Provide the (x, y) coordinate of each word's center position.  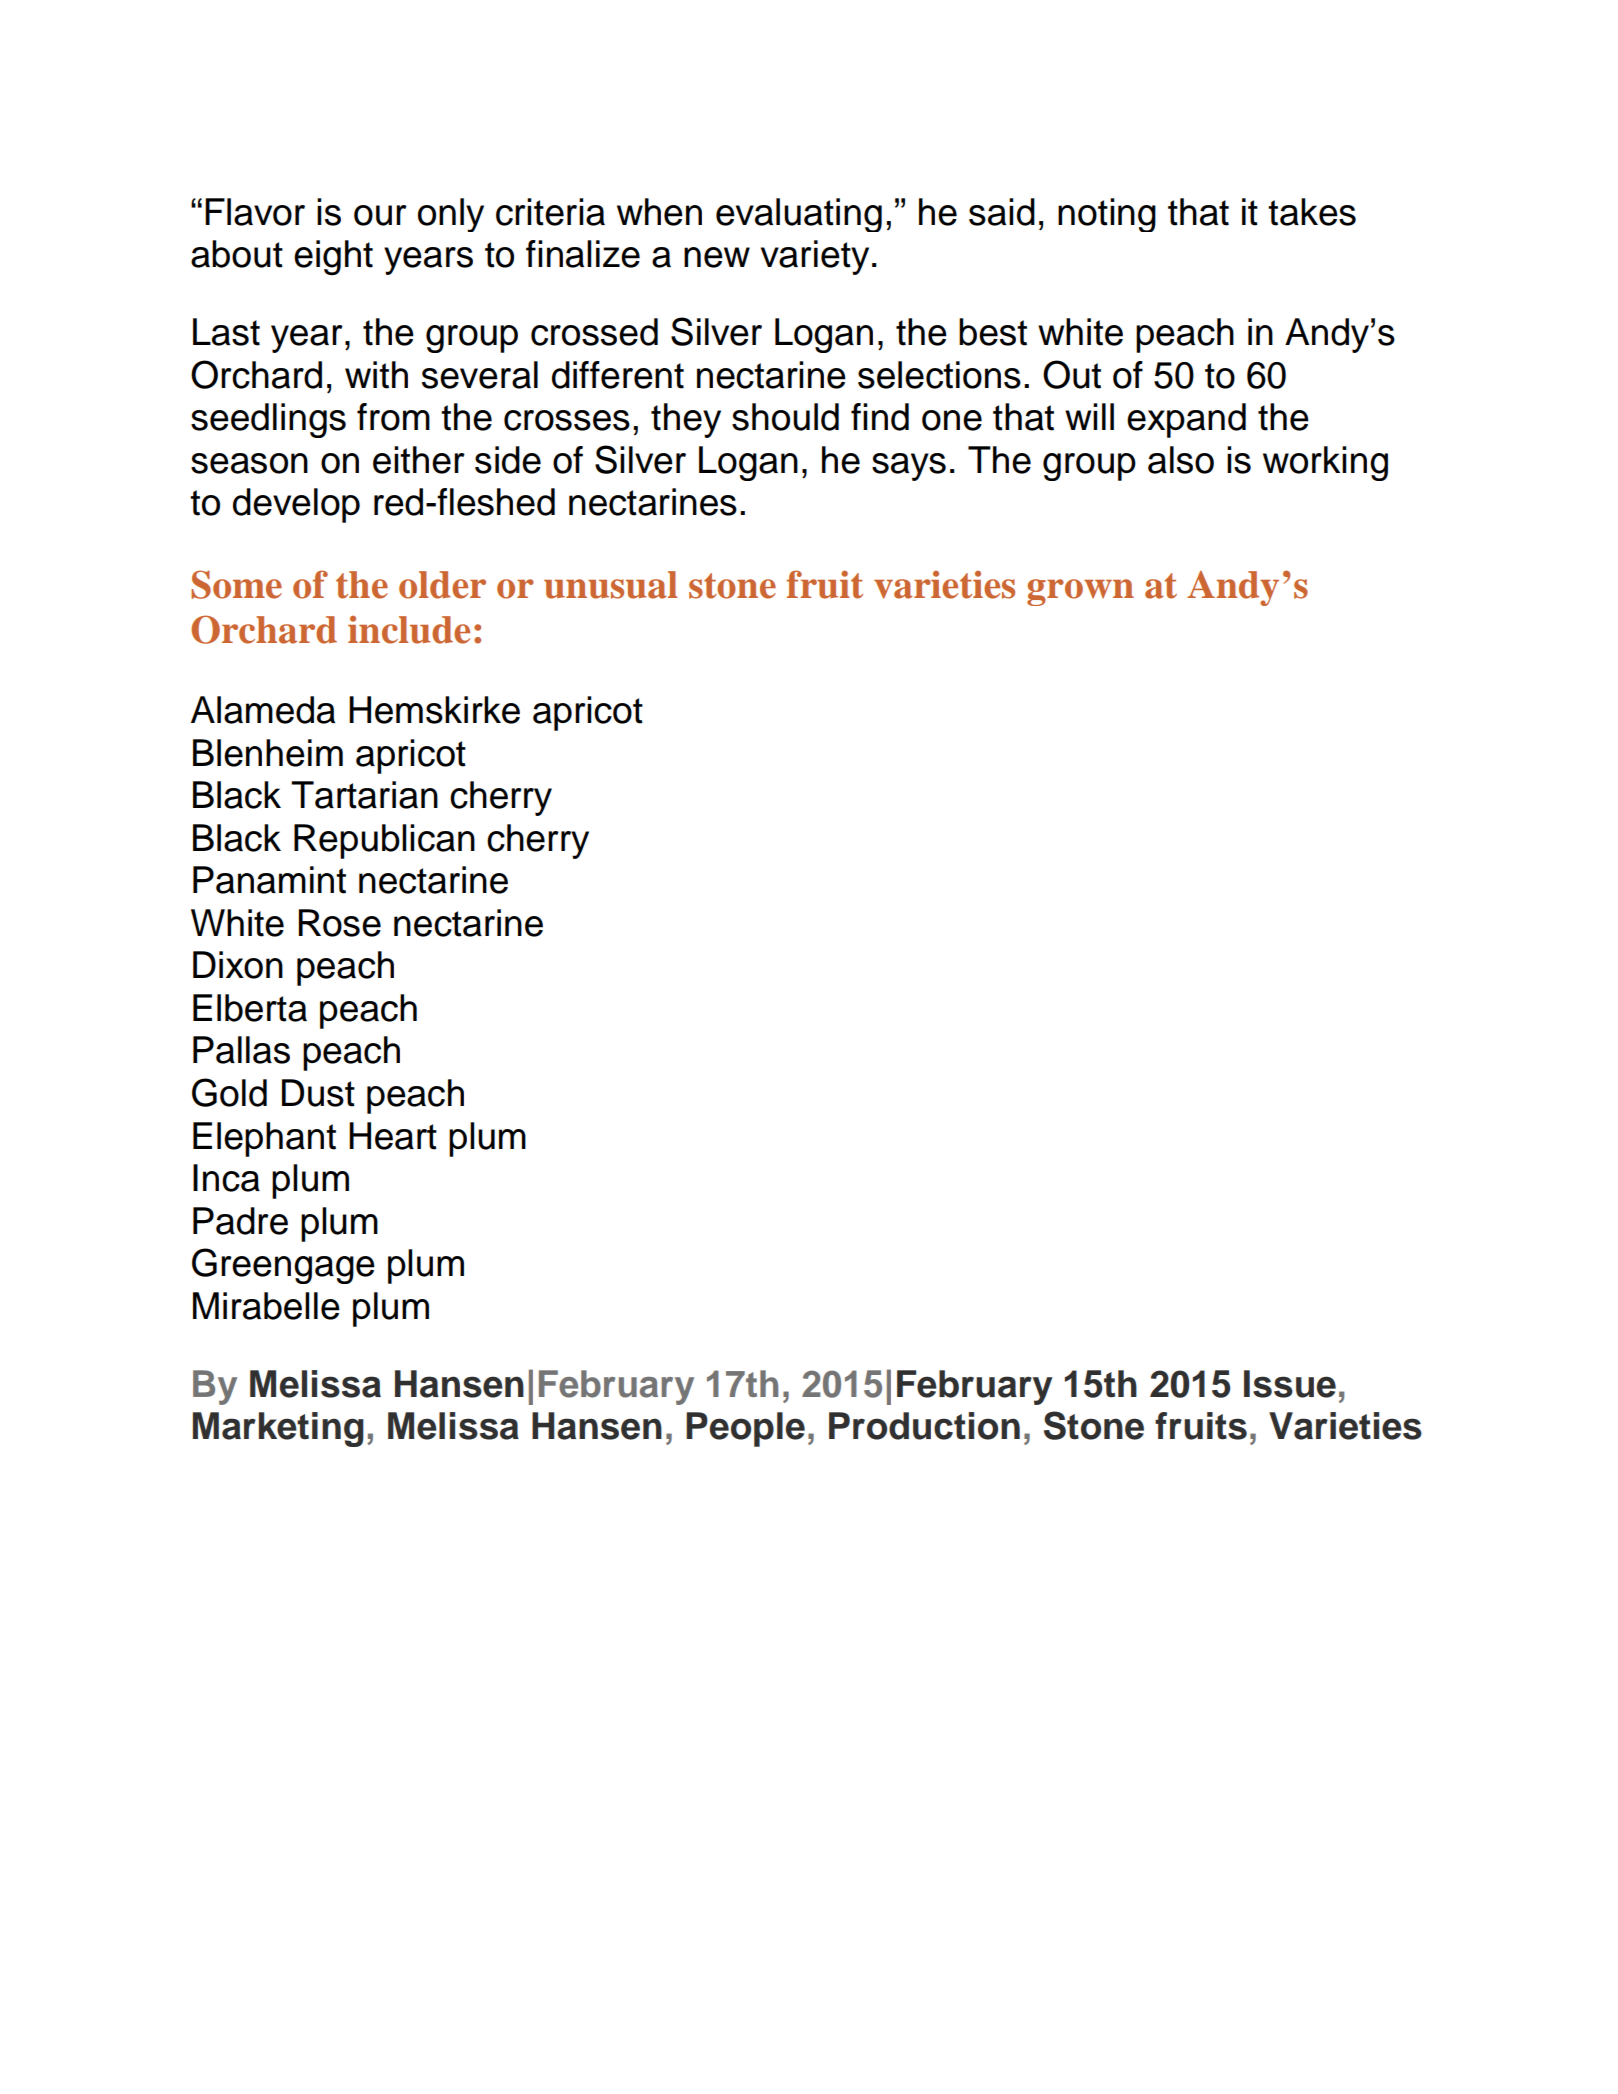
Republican (384, 841)
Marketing (278, 1429)
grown (1080, 592)
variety (815, 257)
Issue (1290, 1384)
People (745, 1429)
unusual (611, 585)
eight (333, 257)
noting (1107, 215)
